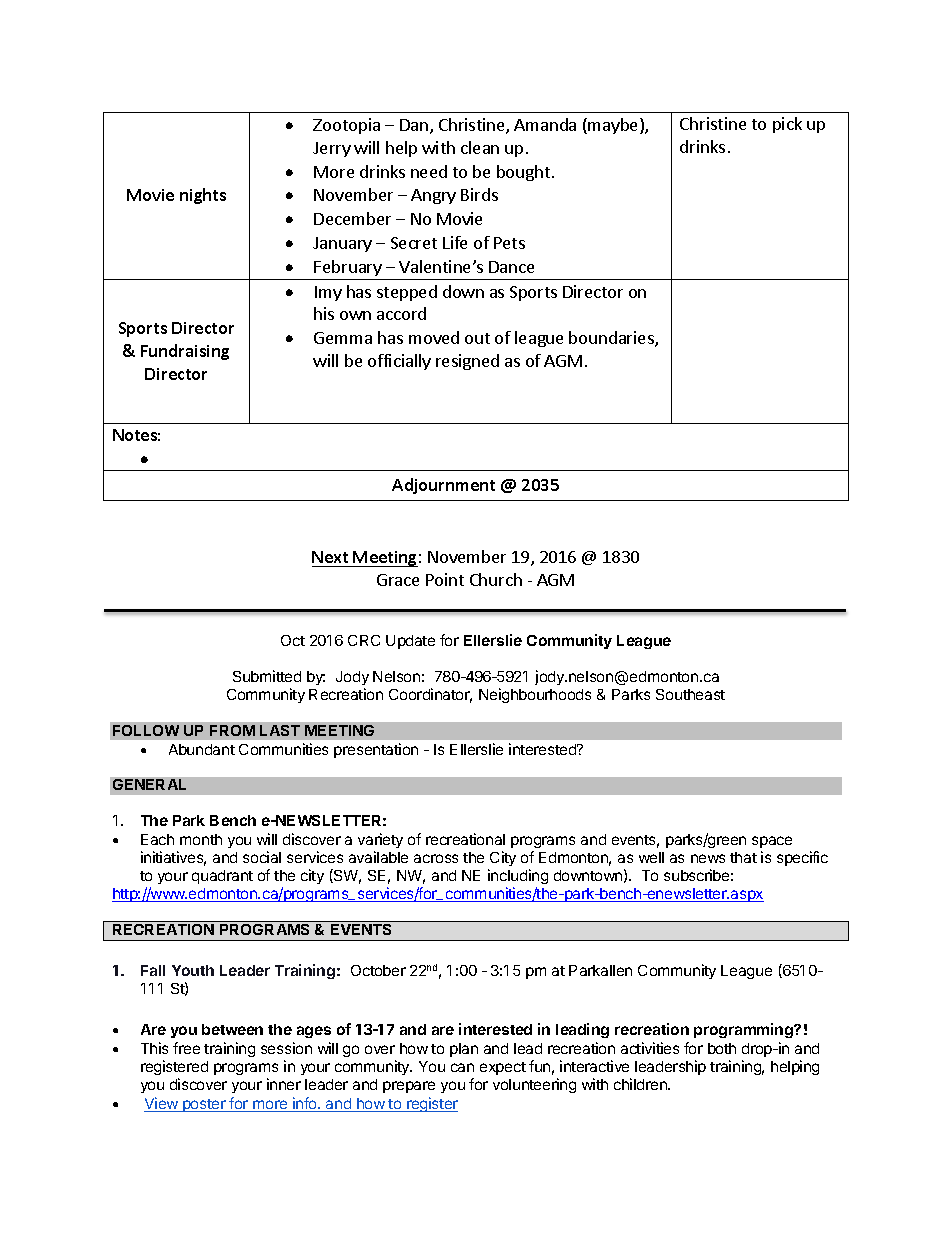 The height and width of the screenshot is (1233, 952). Describe the element at coordinates (204, 1105) in the screenshot. I see `poster` at that location.
